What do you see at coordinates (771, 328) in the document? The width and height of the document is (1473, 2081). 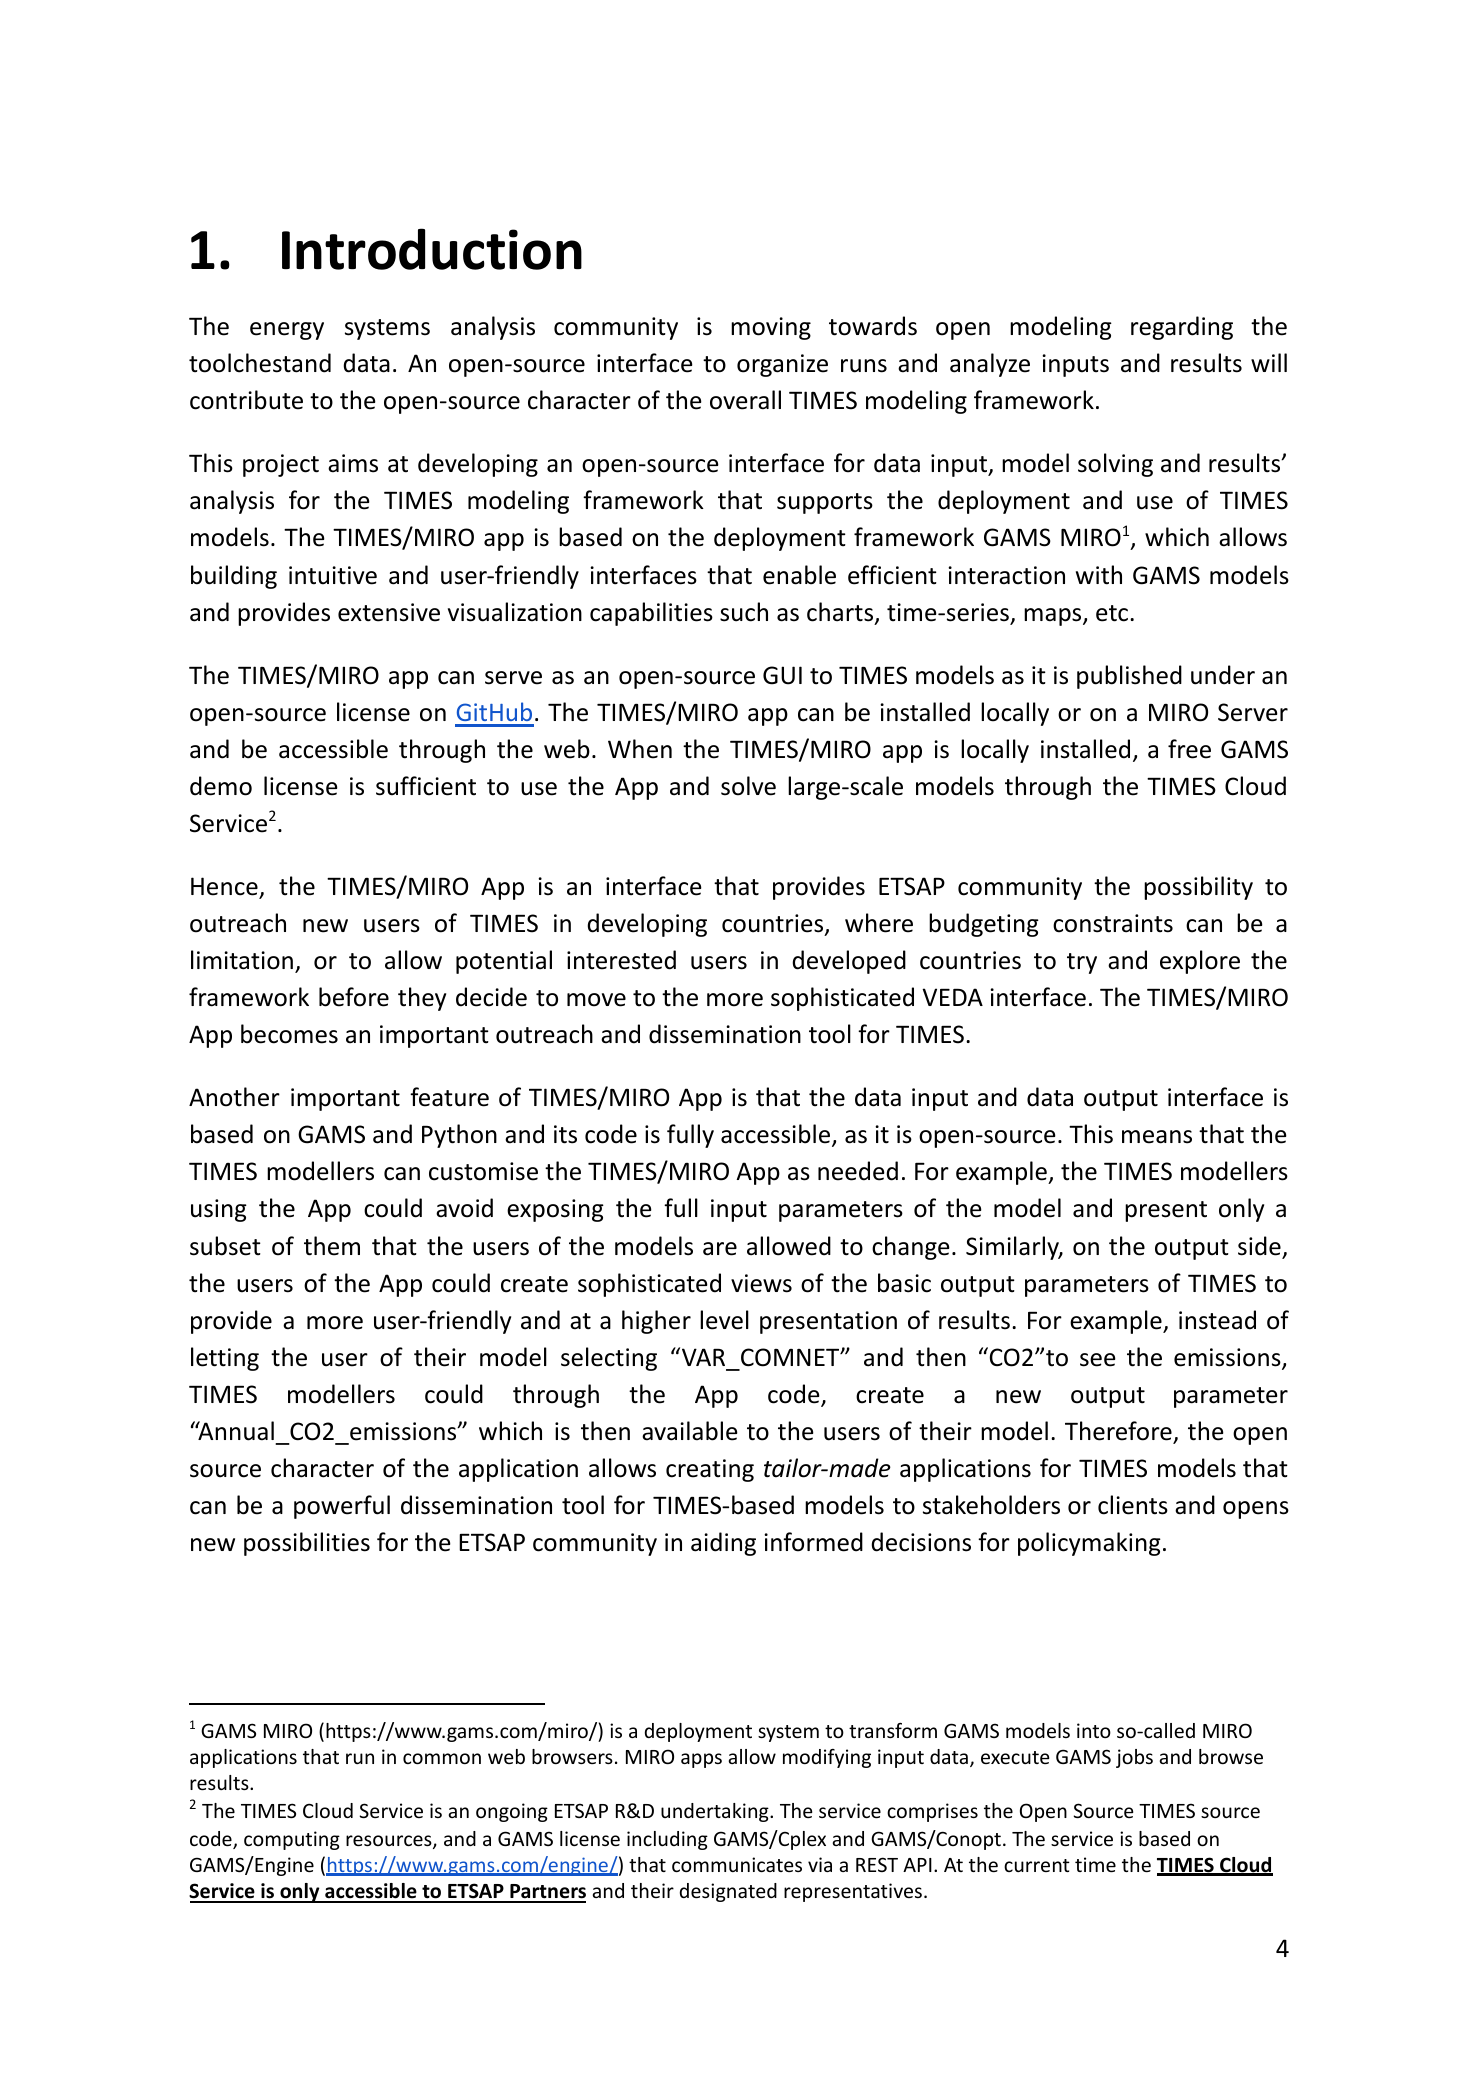 I see `moving` at bounding box center [771, 328].
